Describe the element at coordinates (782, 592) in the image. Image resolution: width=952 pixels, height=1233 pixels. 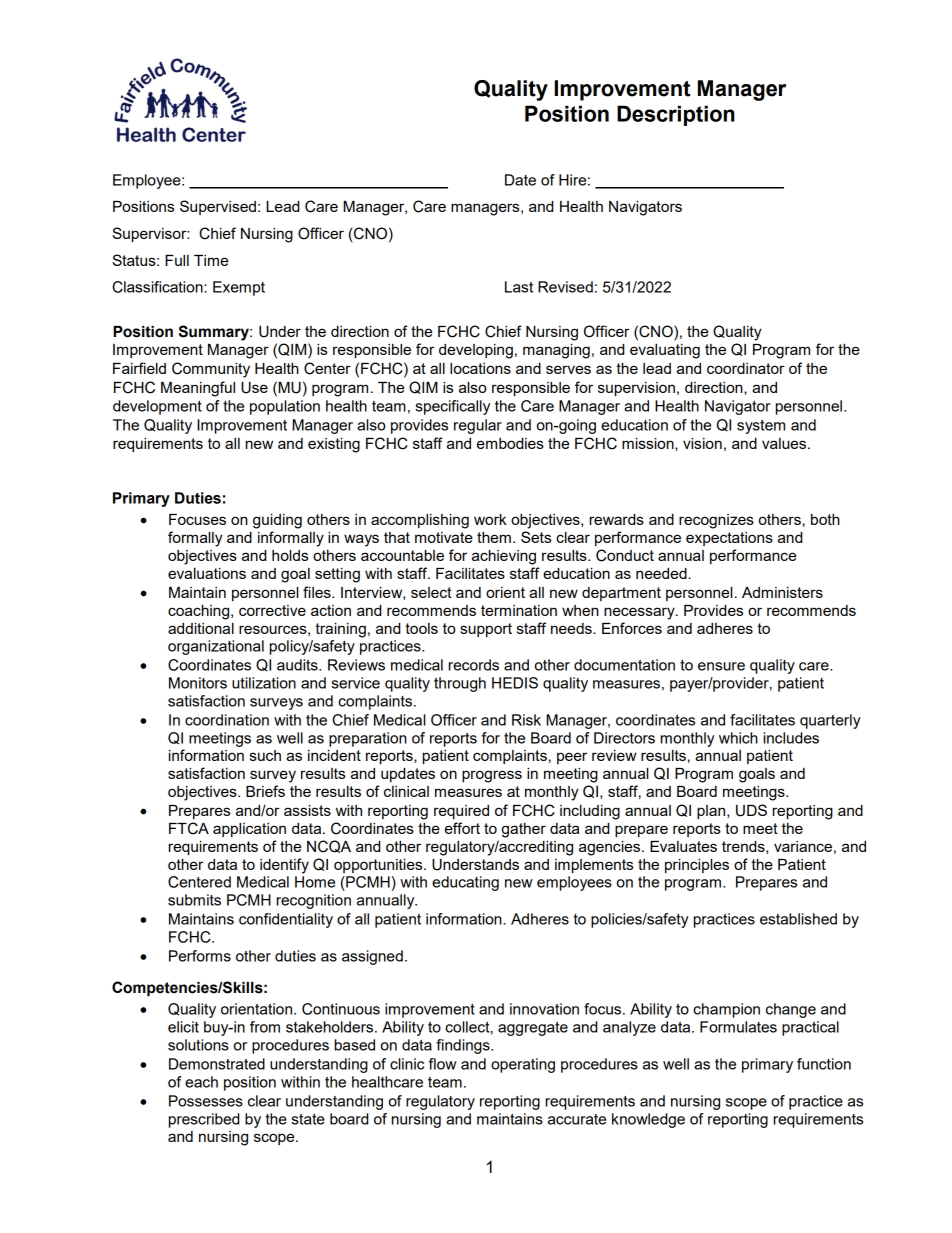
I see `Administers` at that location.
